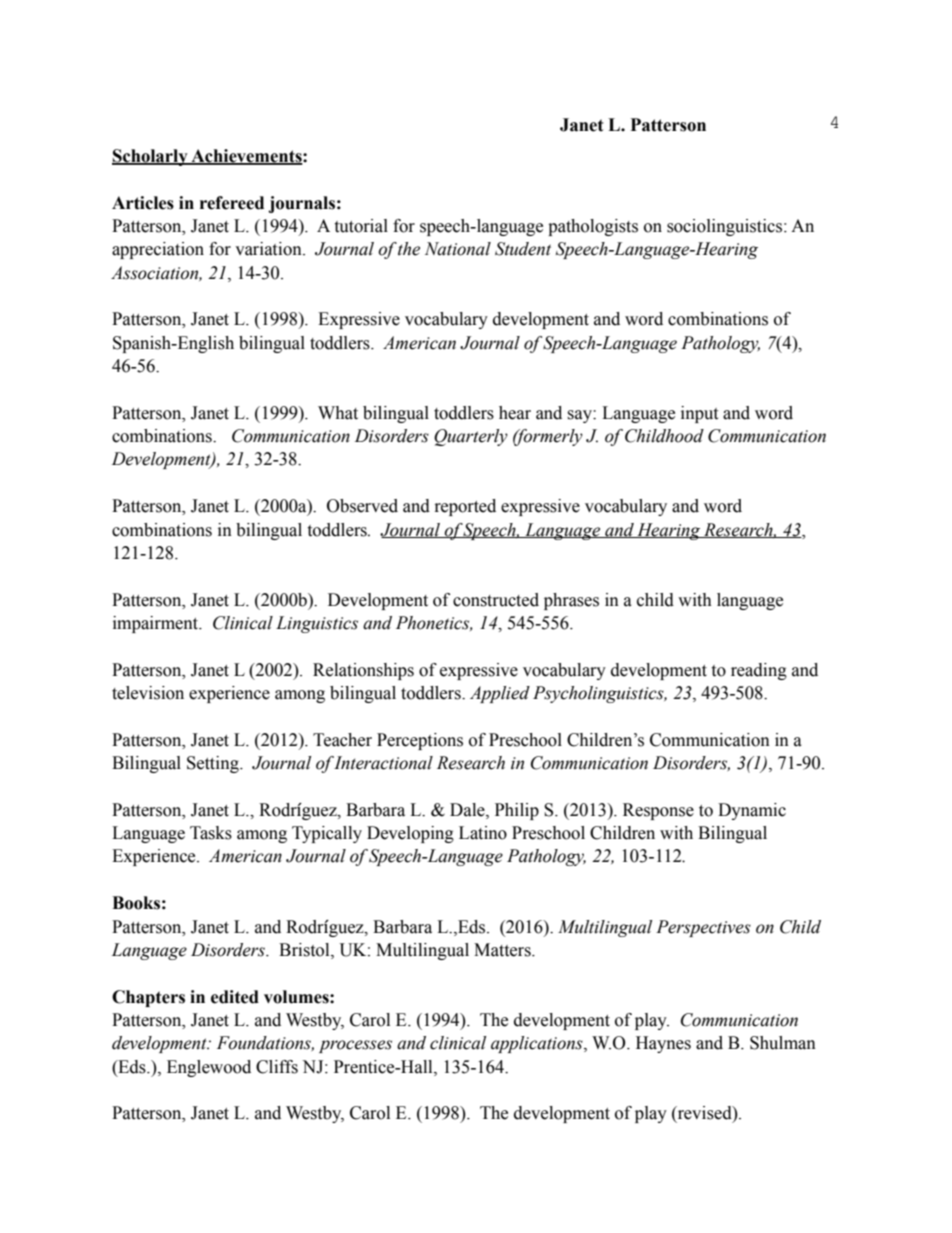  I want to click on applications, so click(538, 1044).
